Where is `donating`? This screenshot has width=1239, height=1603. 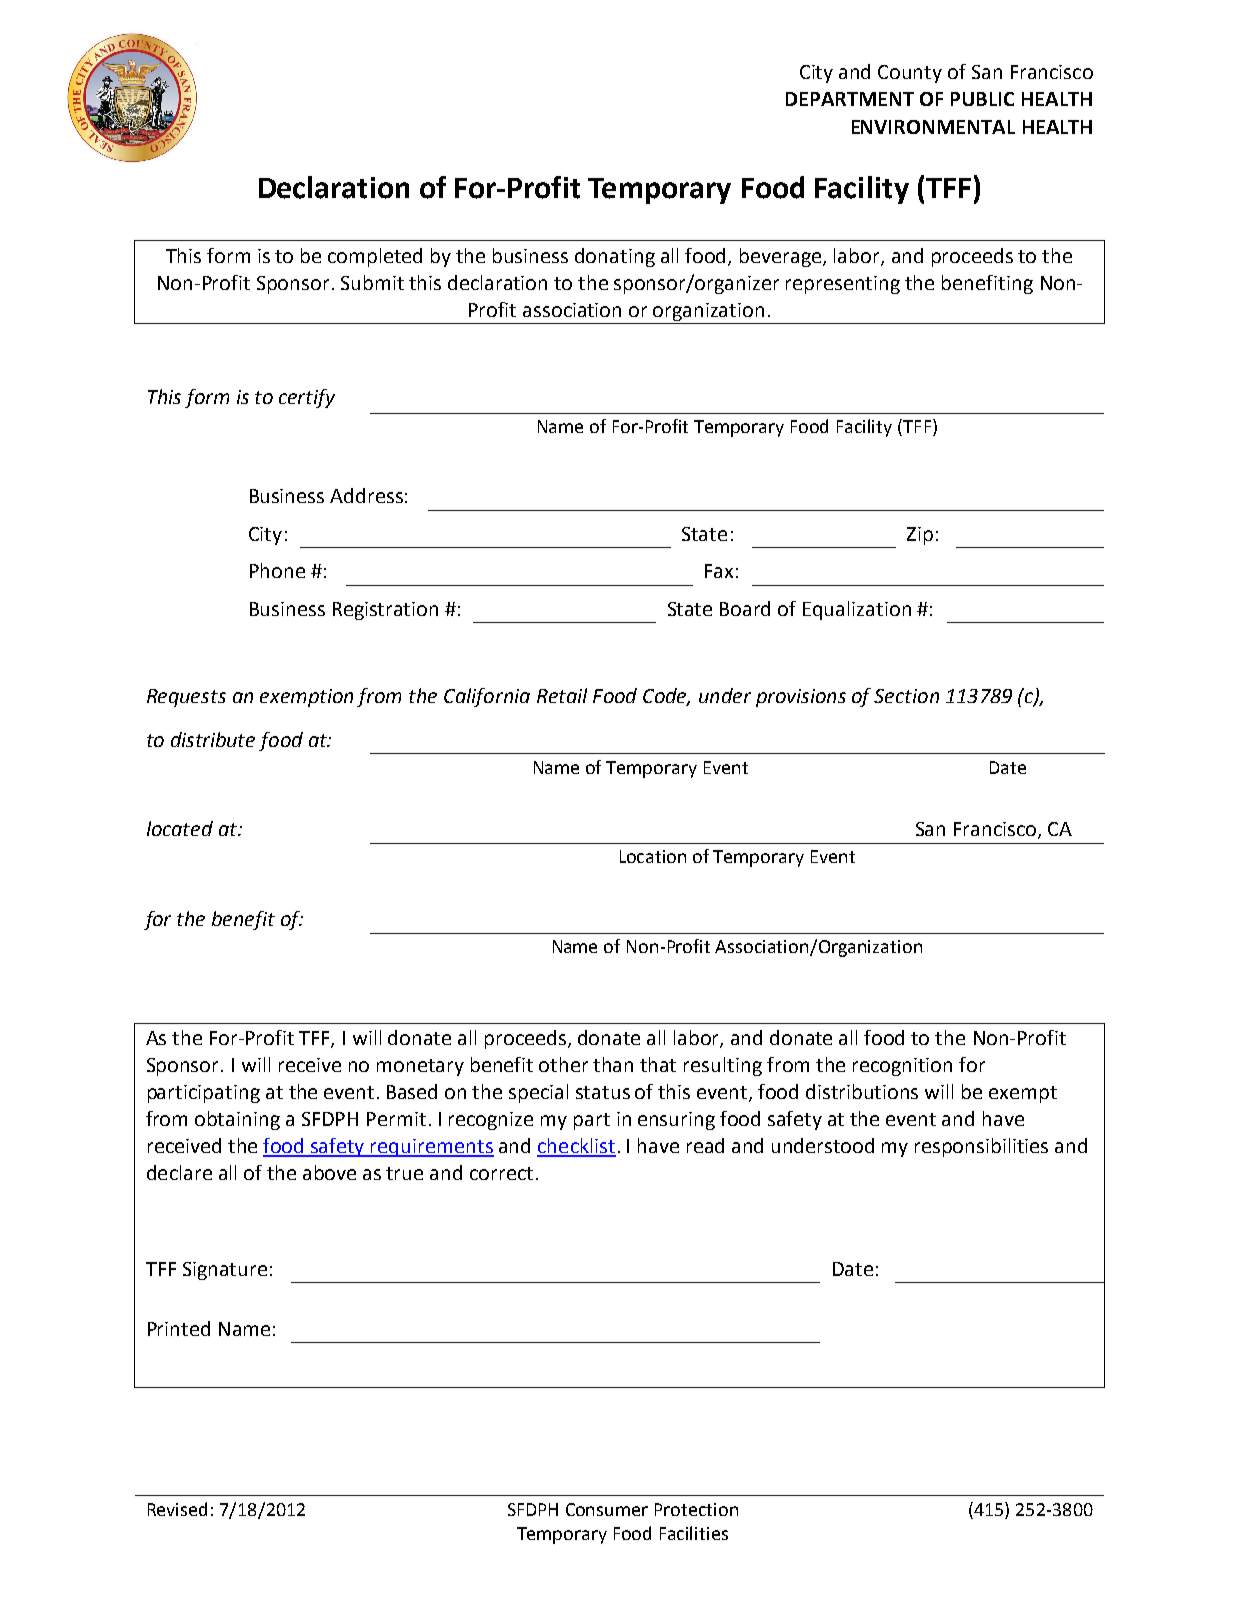 donating is located at coordinates (615, 257).
